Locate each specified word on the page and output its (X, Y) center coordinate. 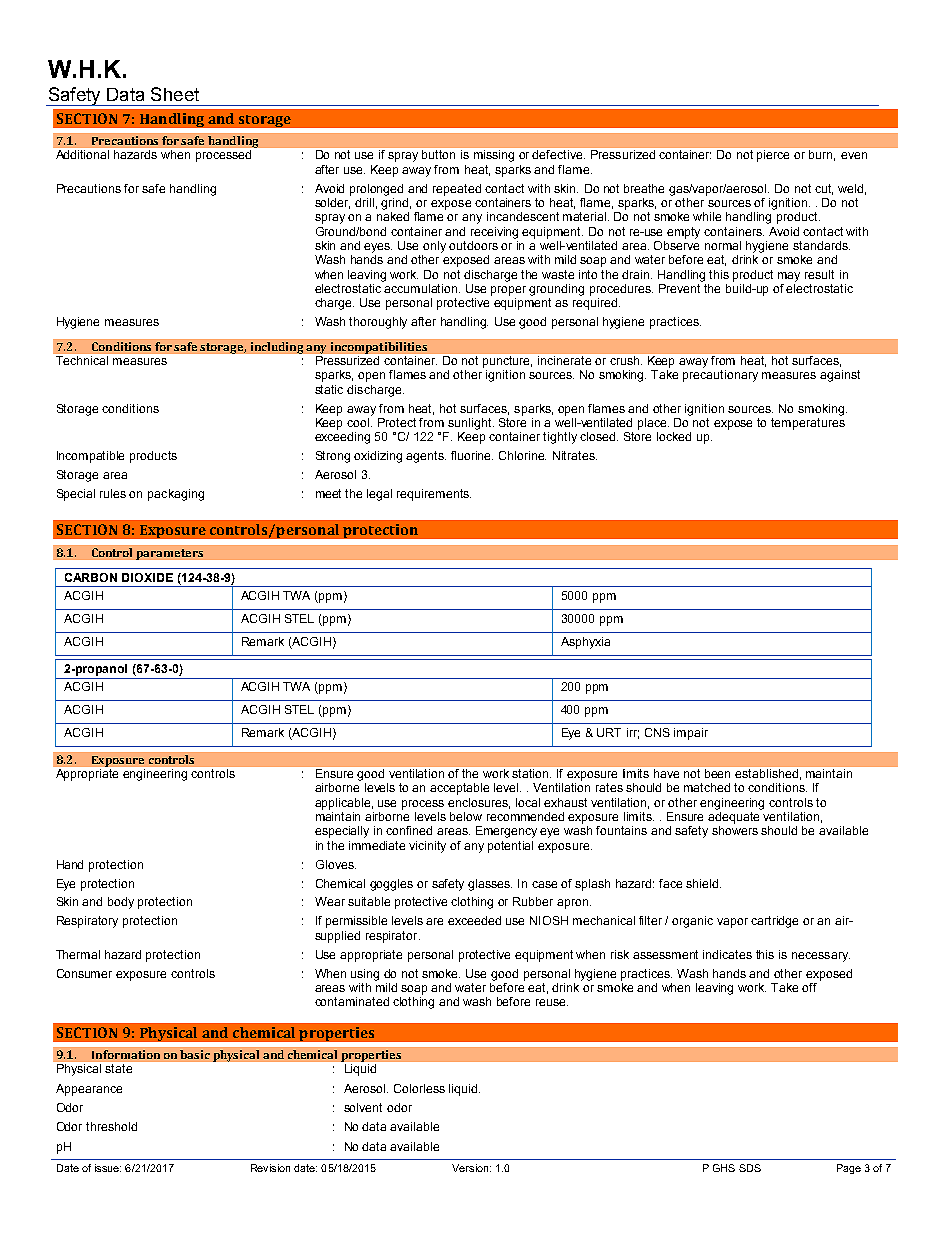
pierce (773, 156)
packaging (176, 495)
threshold (111, 1126)
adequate (735, 816)
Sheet (175, 94)
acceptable (459, 789)
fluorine (472, 455)
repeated (457, 190)
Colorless (419, 1088)
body (121, 903)
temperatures (808, 424)
